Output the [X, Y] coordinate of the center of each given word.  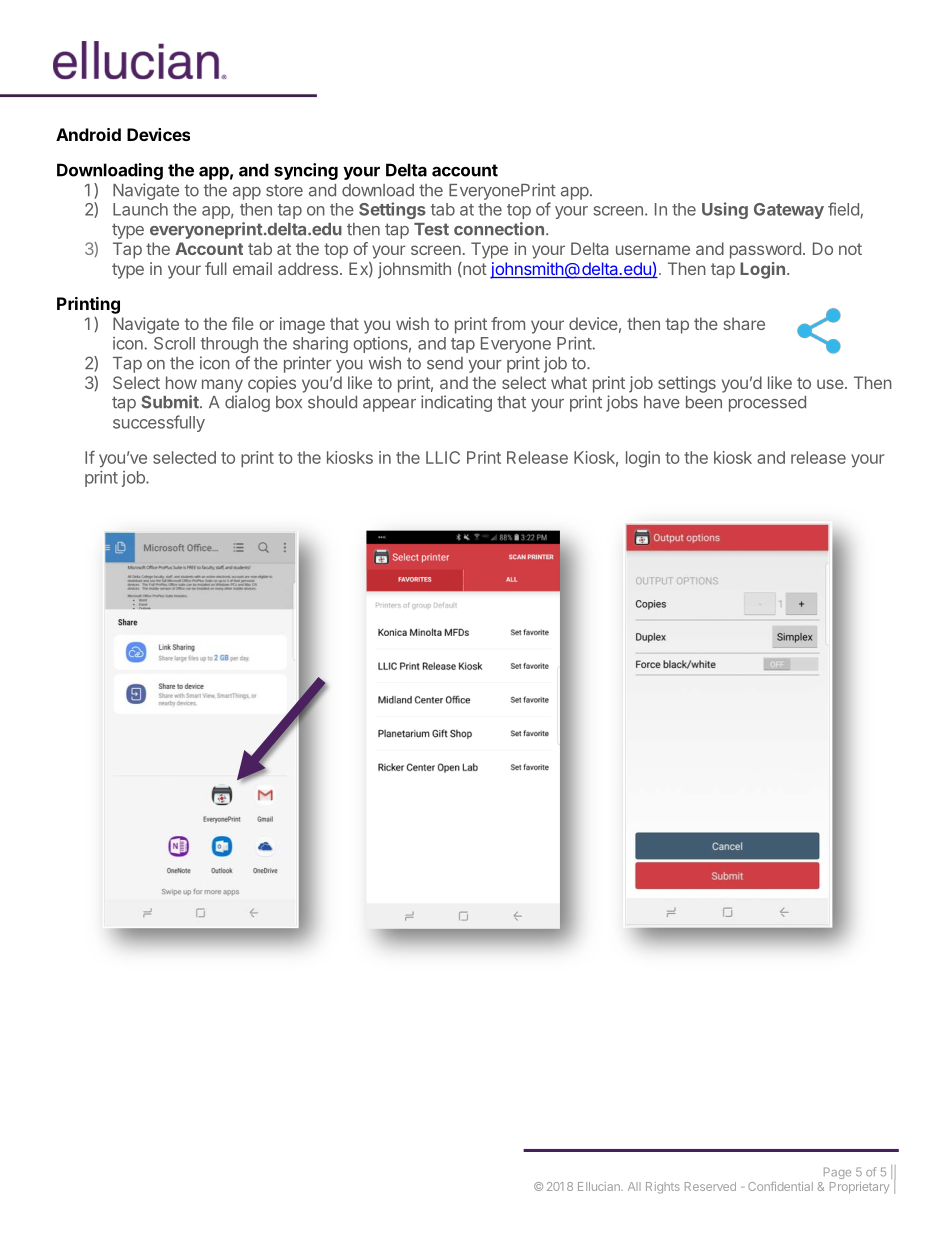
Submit [171, 402]
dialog [247, 403]
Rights [663, 1188]
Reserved [710, 1186]
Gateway [789, 211]
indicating [456, 403]
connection [499, 229]
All [634, 1186]
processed [767, 404]
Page [837, 1173]
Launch [140, 209]
